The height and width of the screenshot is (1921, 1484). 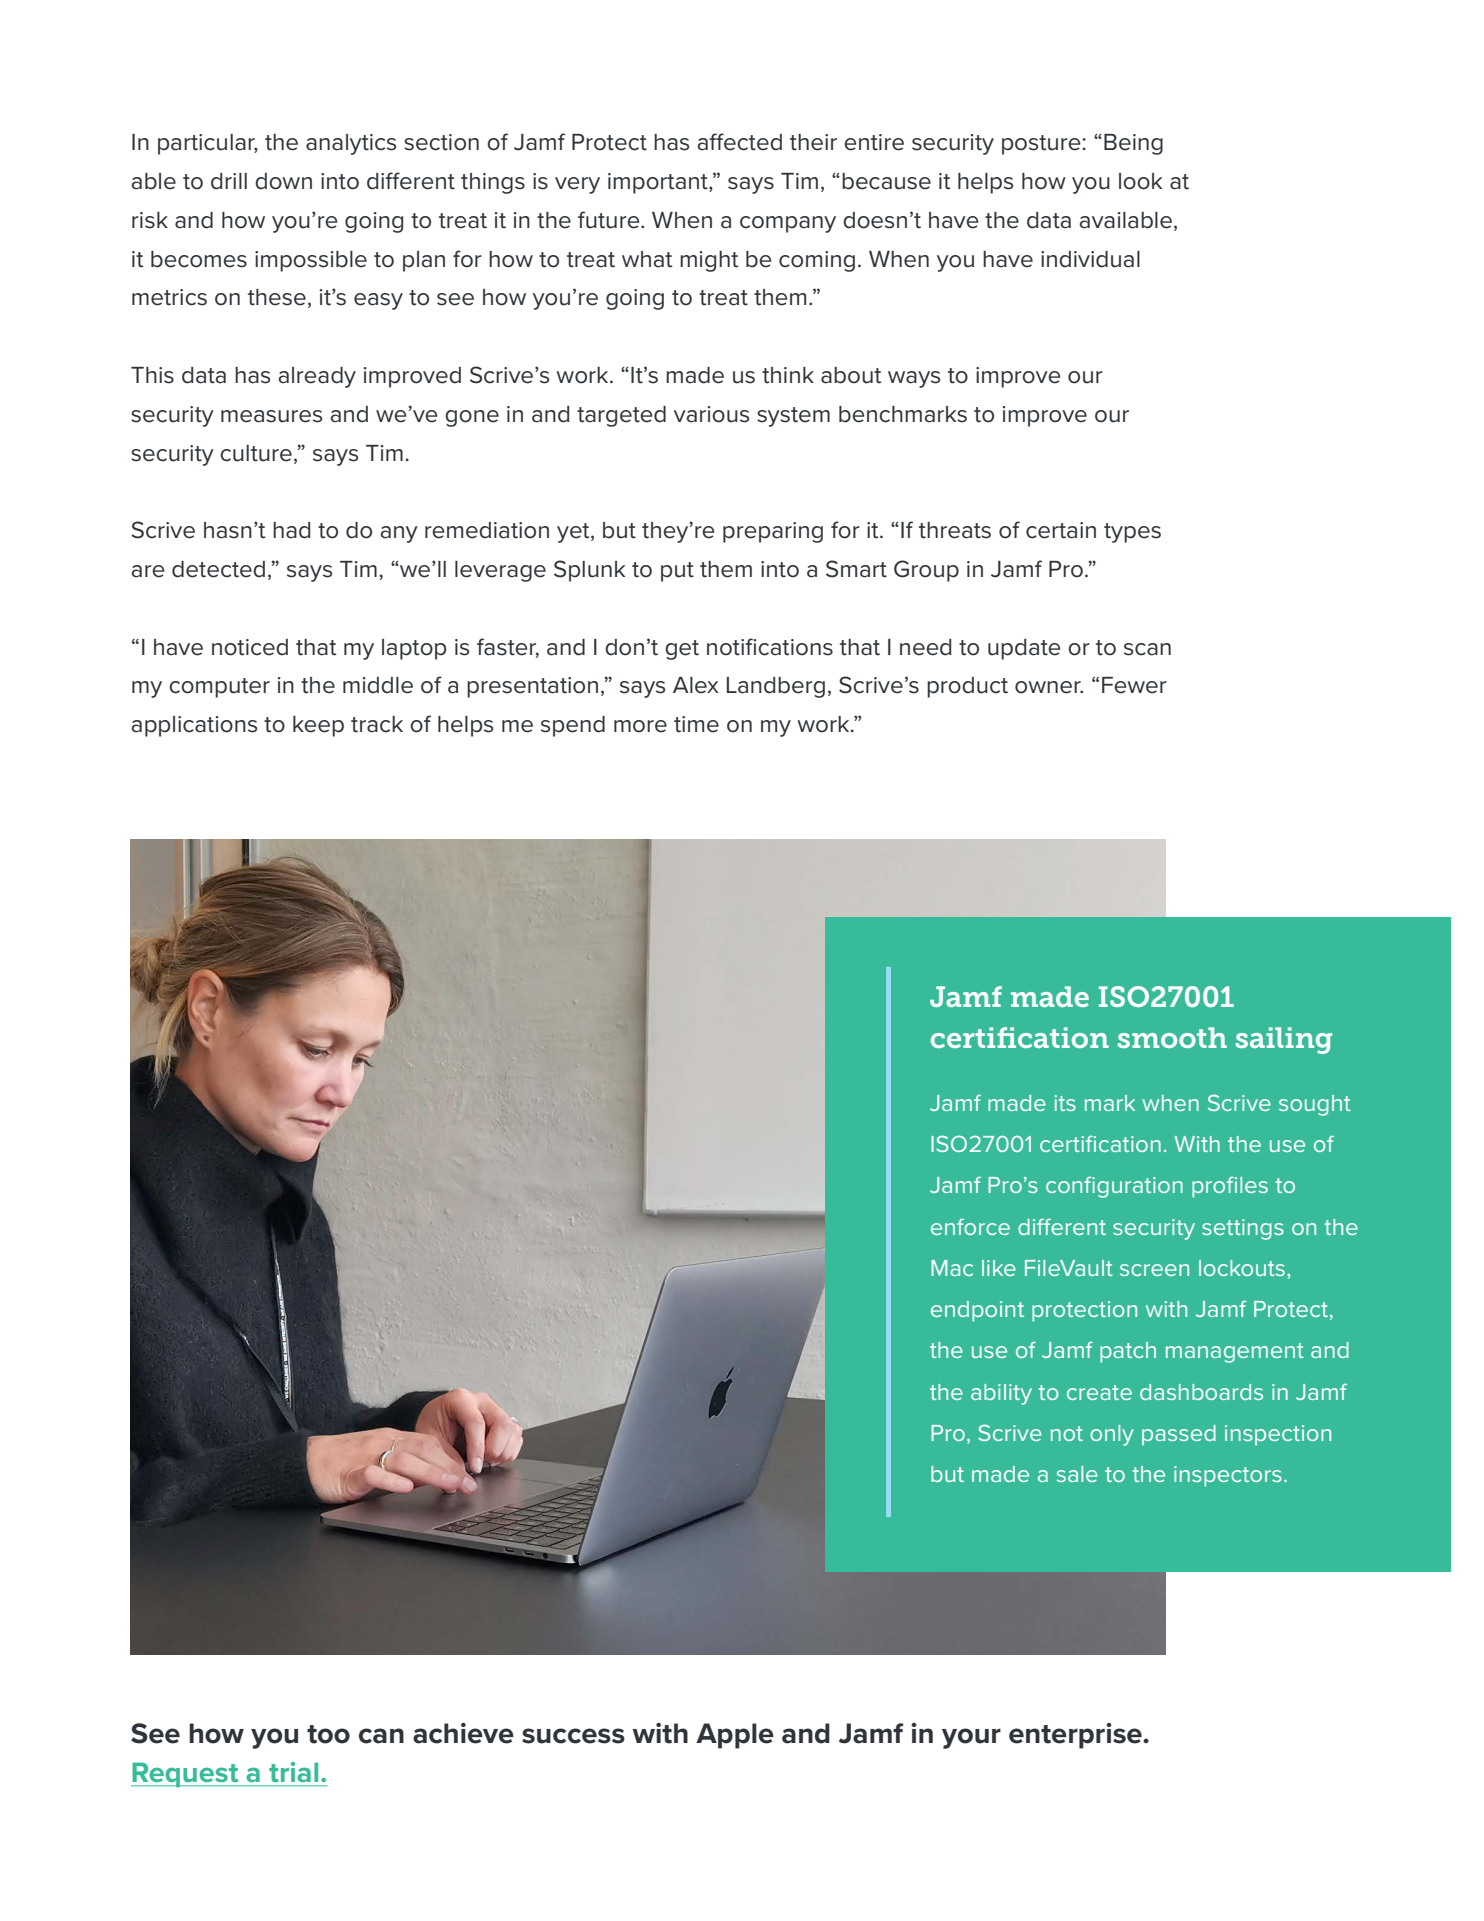 What do you see at coordinates (739, 142) in the screenshot?
I see `affected` at bounding box center [739, 142].
